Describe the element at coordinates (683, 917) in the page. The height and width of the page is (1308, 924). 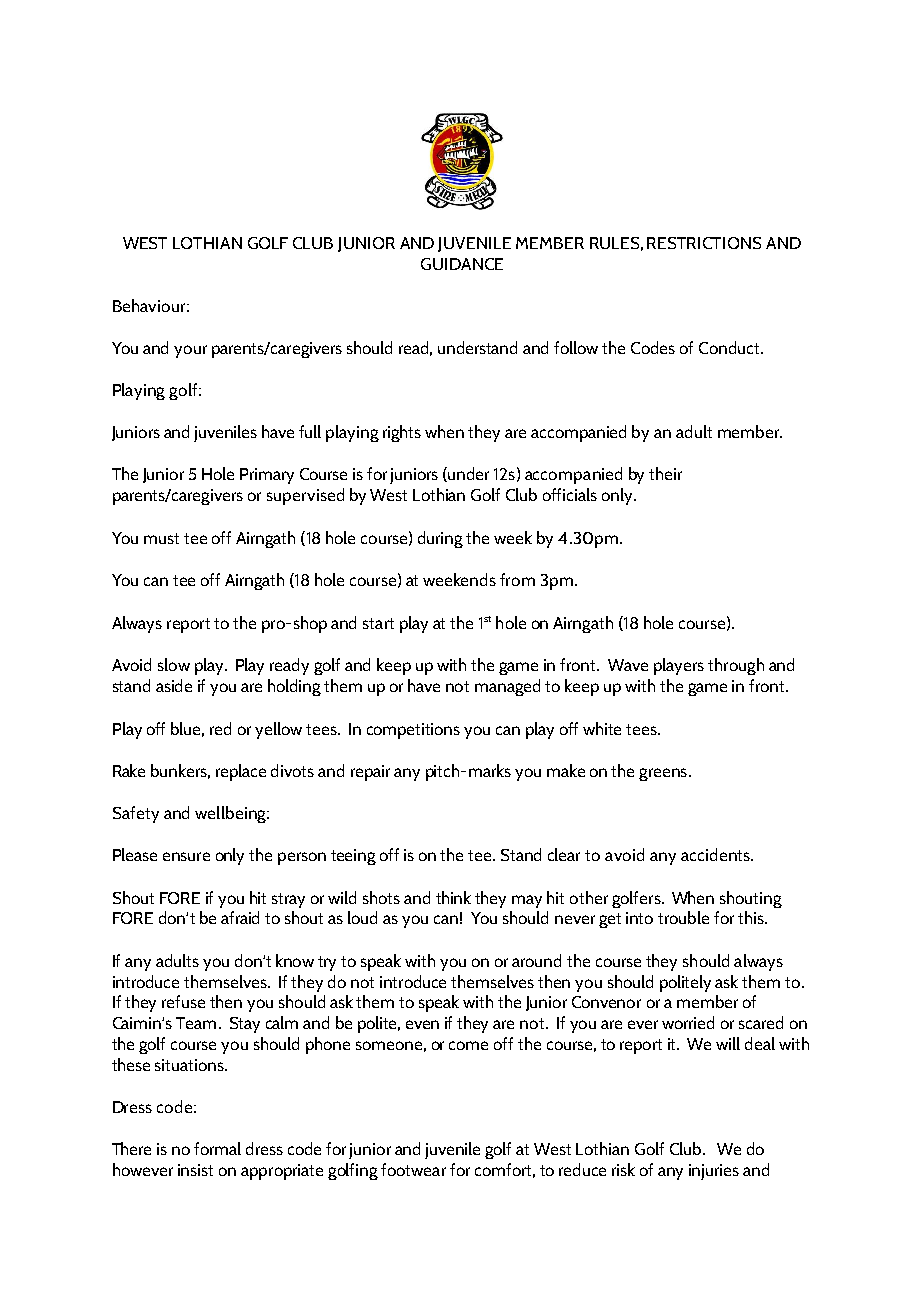
I see `trouble` at that location.
